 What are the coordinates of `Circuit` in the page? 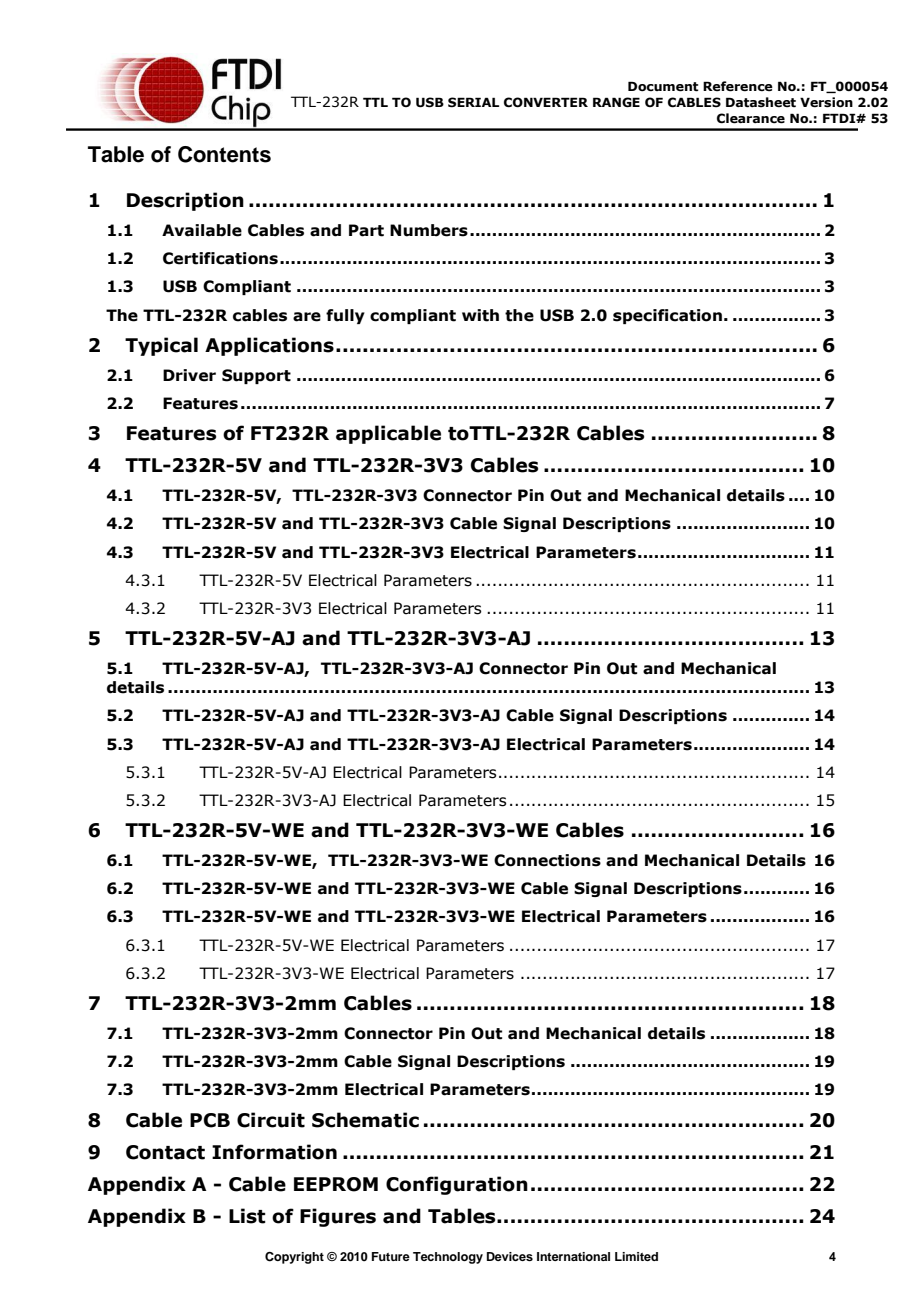 It's located at (271, 1120).
